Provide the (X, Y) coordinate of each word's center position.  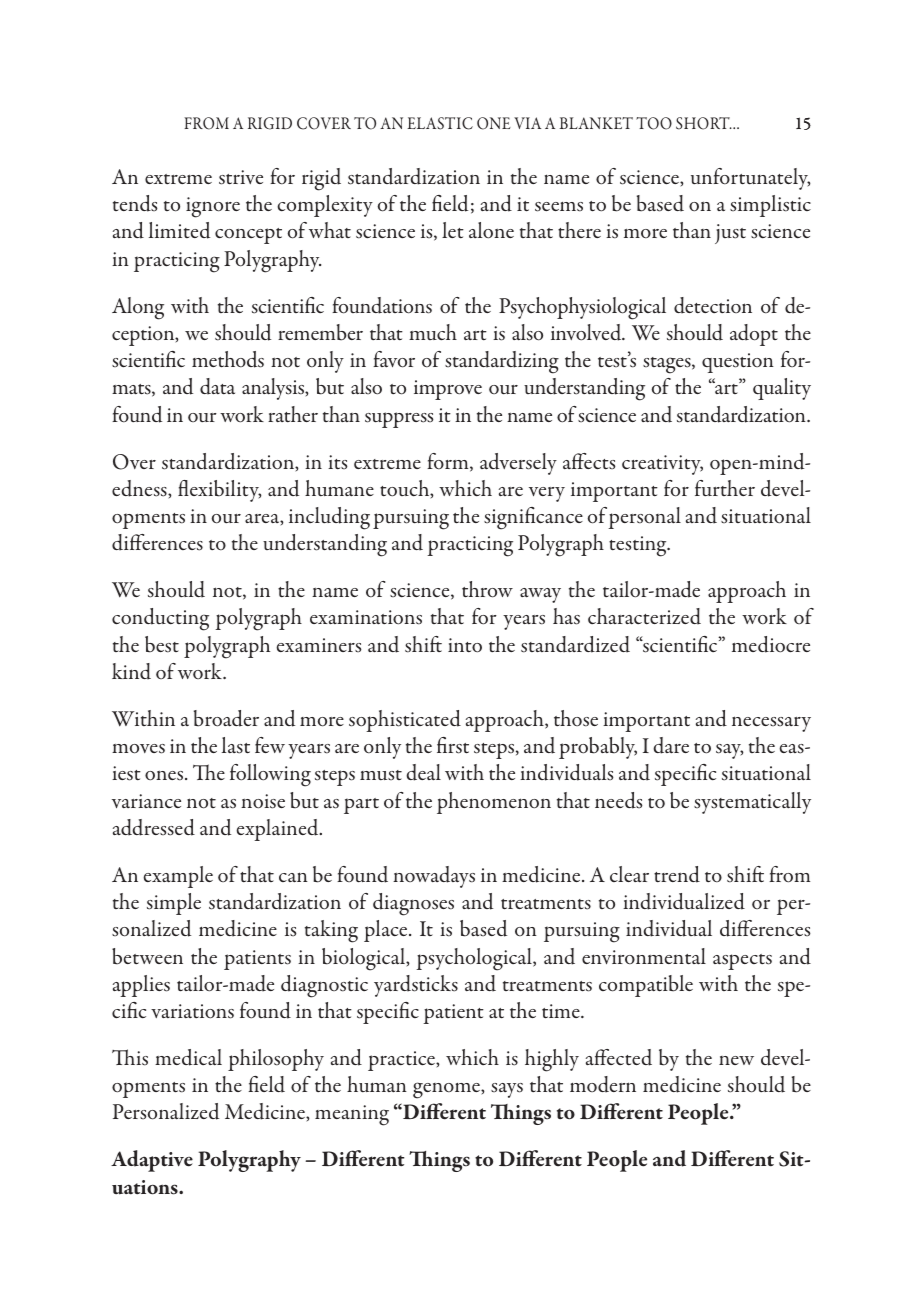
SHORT (704, 123)
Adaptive (152, 1161)
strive (241, 177)
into (465, 645)
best (162, 644)
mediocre (771, 644)
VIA (527, 123)
